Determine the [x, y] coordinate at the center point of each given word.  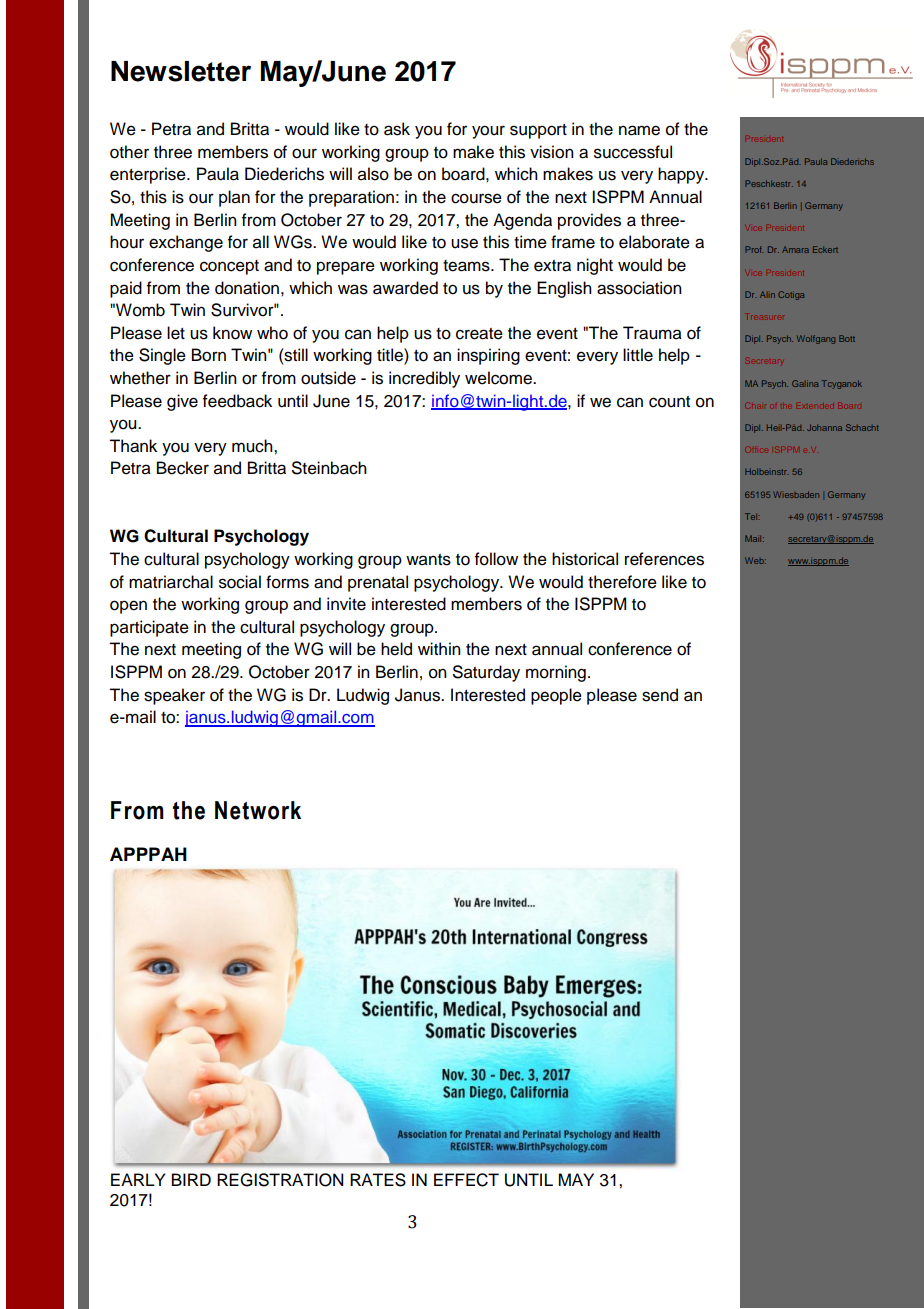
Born [209, 355]
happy [682, 175]
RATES [378, 1180]
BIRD [191, 1179]
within [439, 648]
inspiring [488, 356]
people [556, 696]
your [488, 132]
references [664, 559]
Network [258, 810]
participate [149, 628]
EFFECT [466, 1180]
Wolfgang [816, 339]
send [660, 695]
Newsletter [181, 71]
